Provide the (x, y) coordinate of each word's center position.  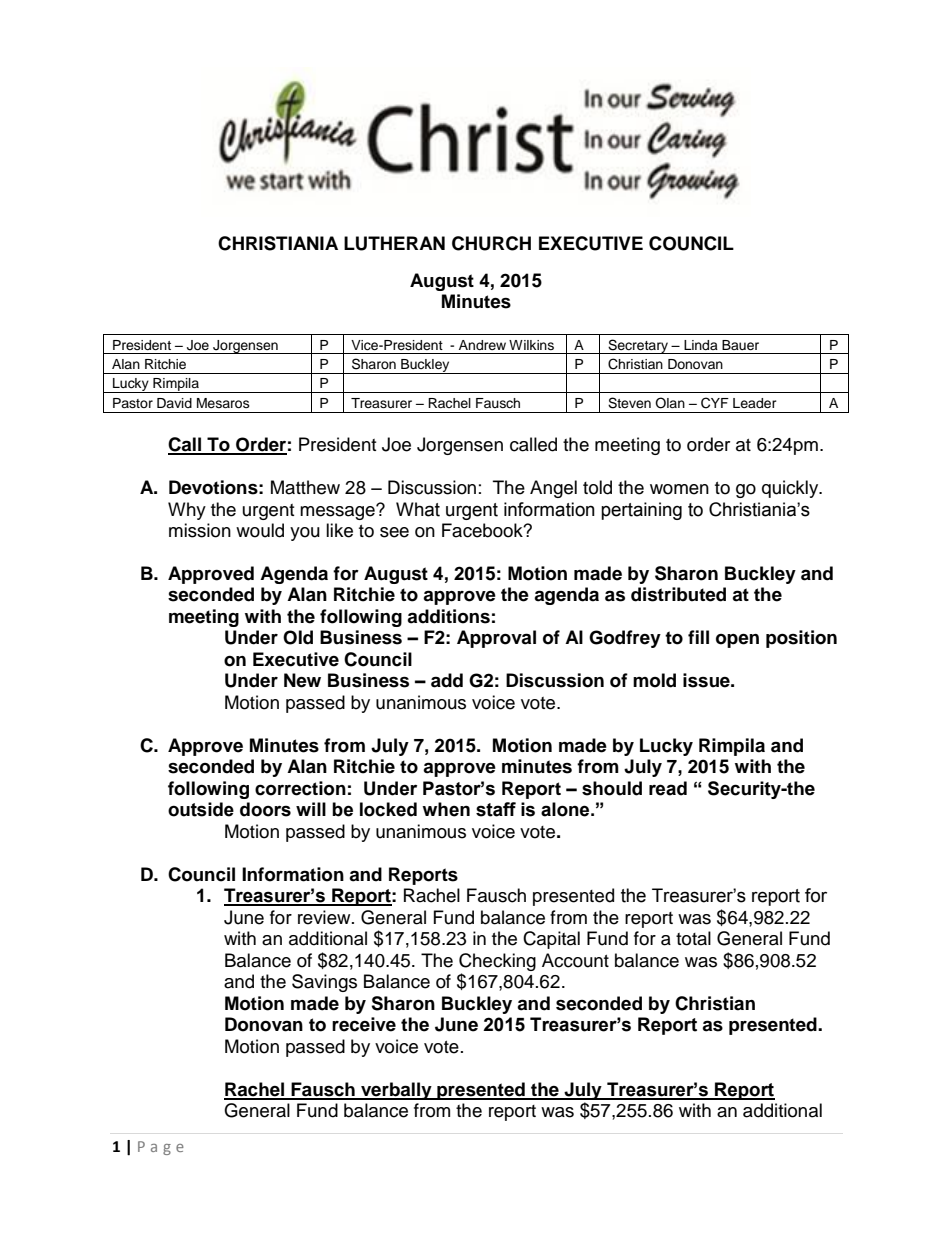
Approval (496, 639)
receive (364, 1024)
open (737, 641)
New (302, 680)
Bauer (740, 345)
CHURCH (491, 243)
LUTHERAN (394, 243)
